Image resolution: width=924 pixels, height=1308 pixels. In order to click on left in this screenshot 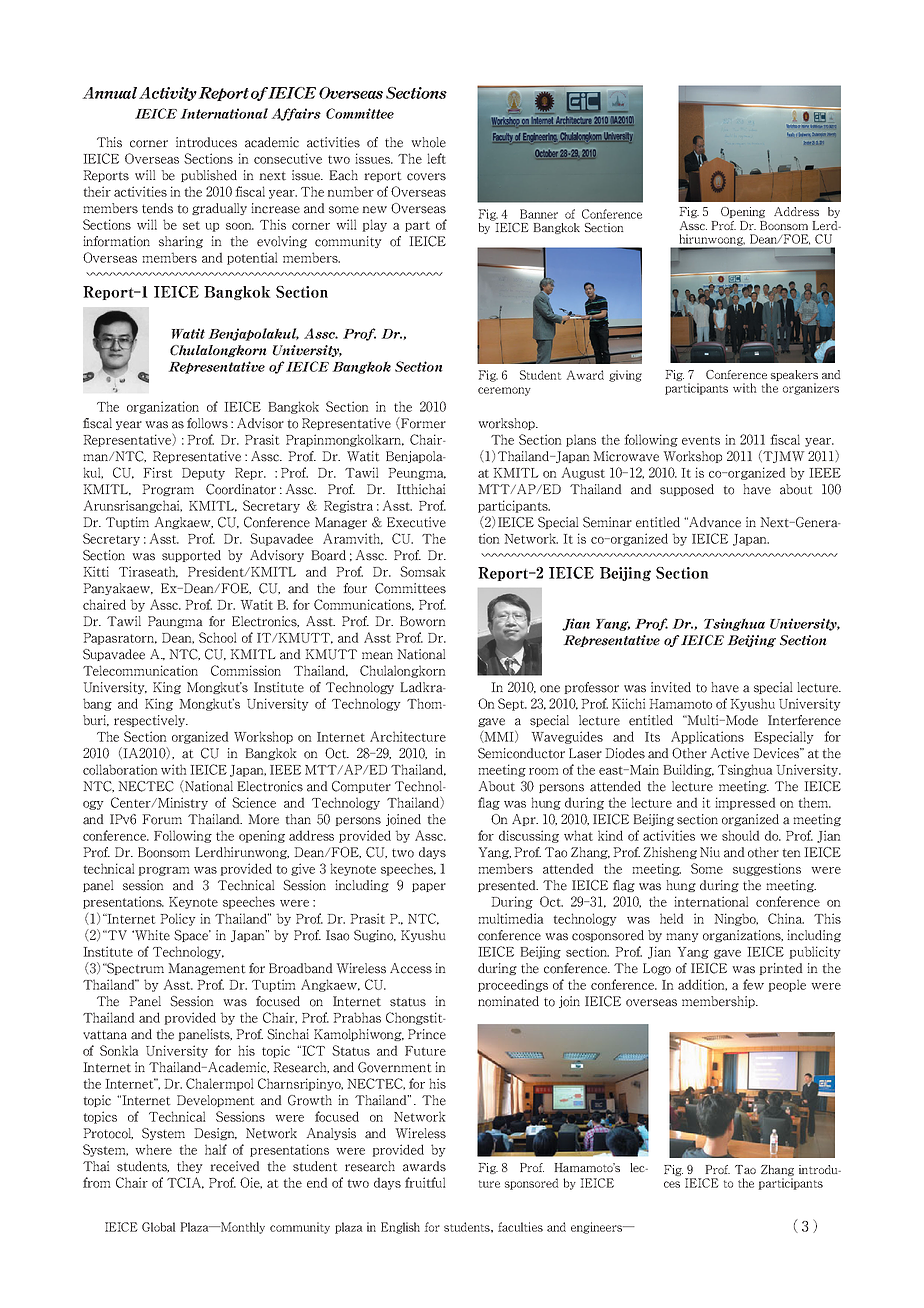, I will do `click(436, 158)`.
